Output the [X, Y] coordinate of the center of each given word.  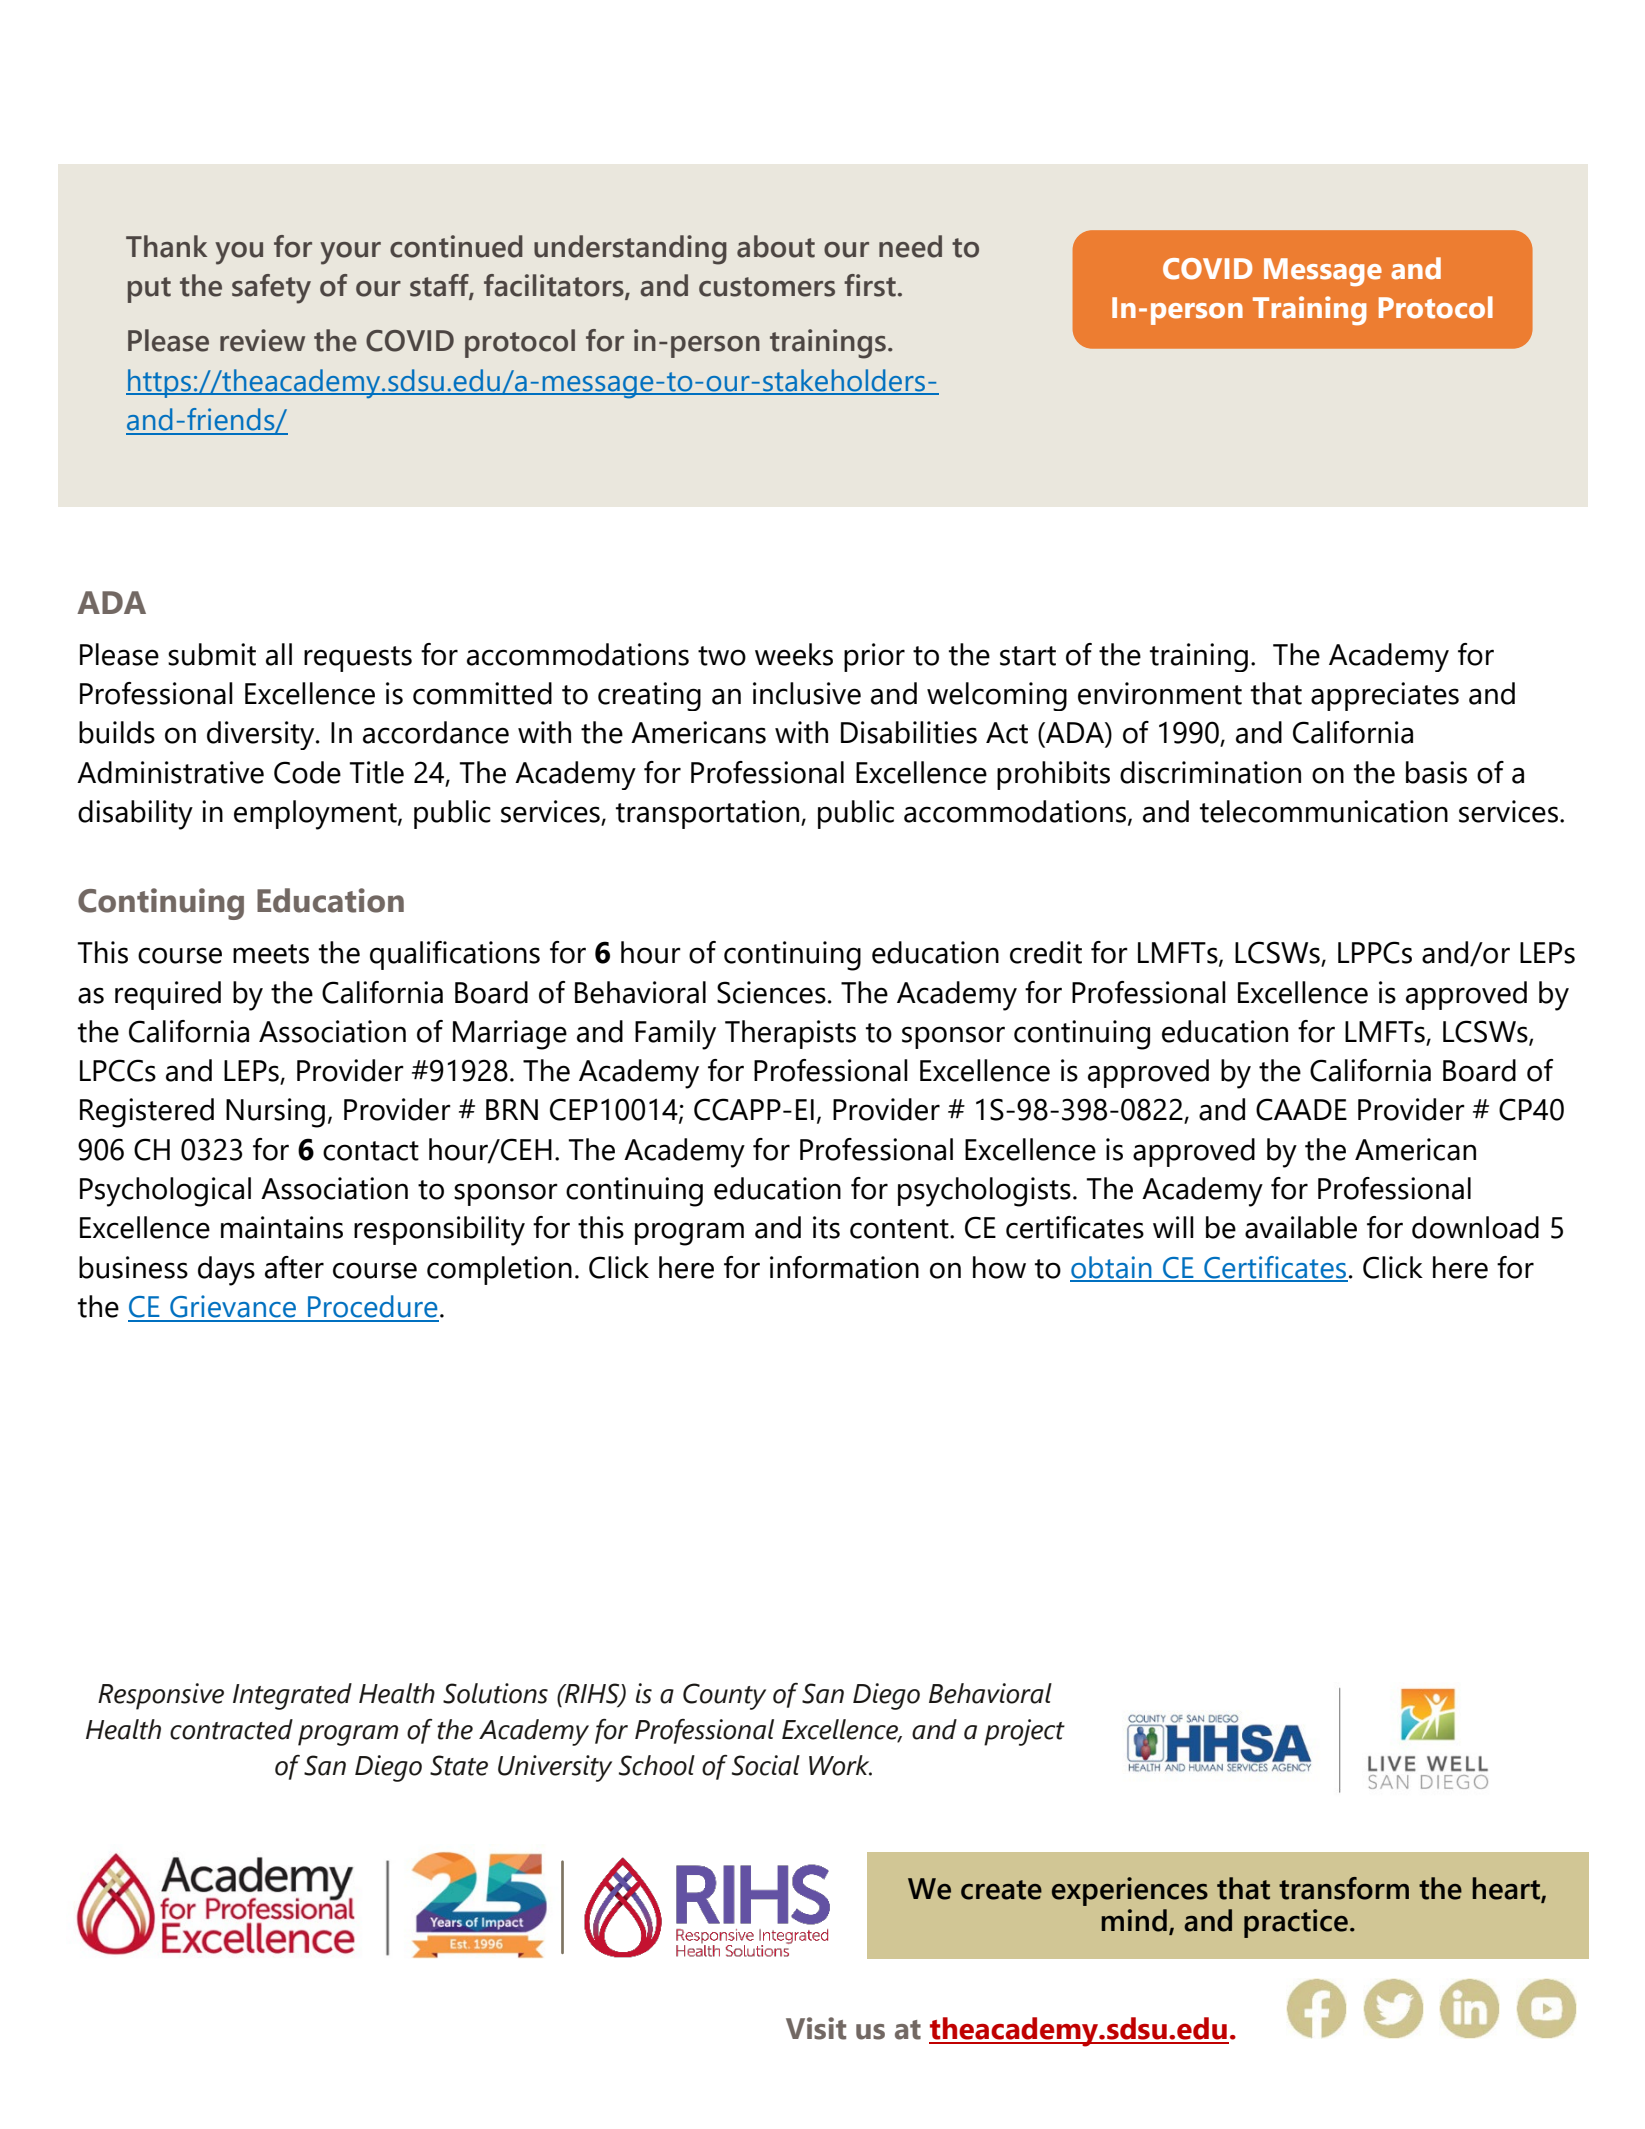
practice [1296, 1923]
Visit [816, 2028]
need [910, 246]
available [1301, 1227]
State [459, 1765]
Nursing [275, 1113]
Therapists [790, 1034]
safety [271, 289]
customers [767, 287]
